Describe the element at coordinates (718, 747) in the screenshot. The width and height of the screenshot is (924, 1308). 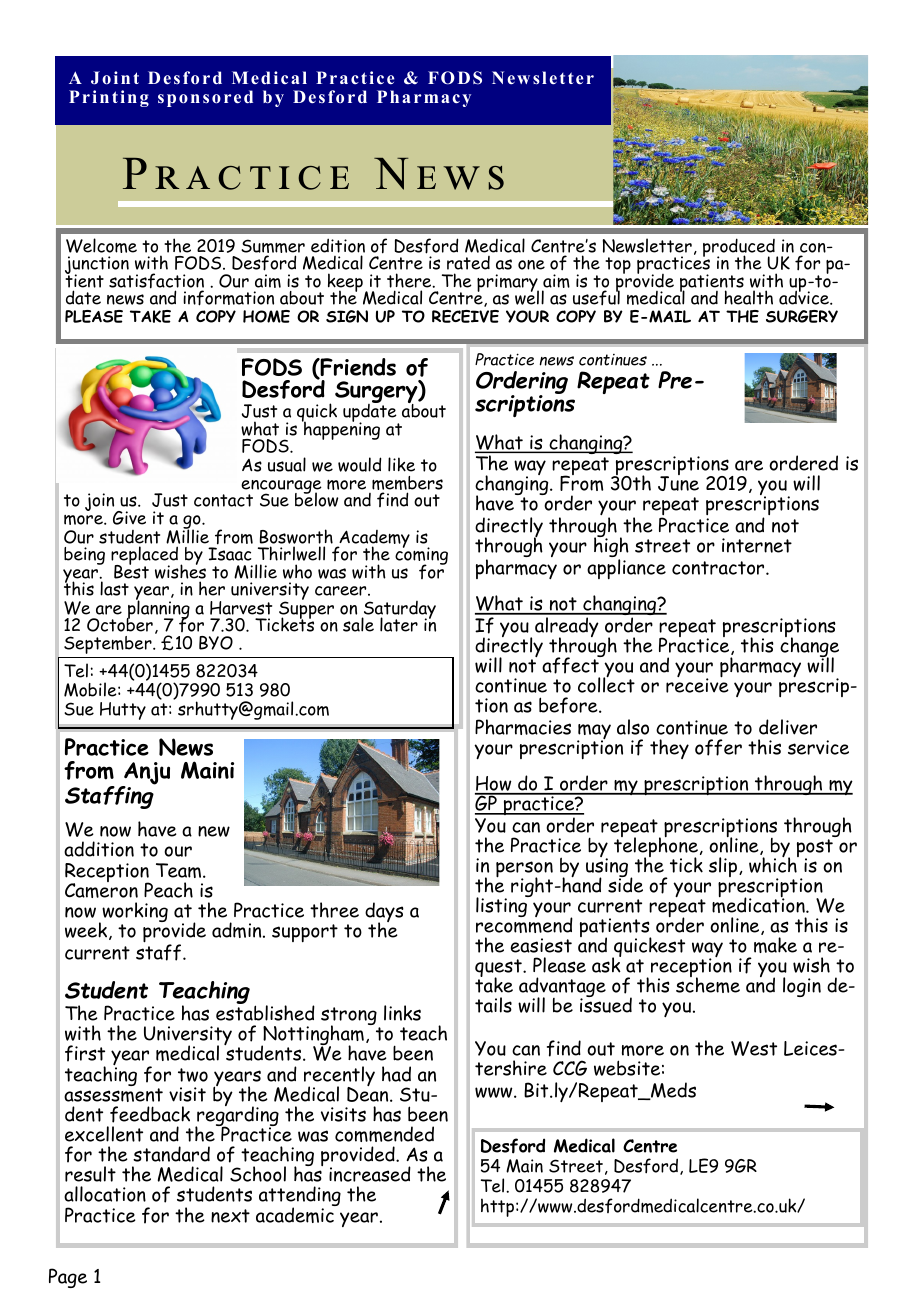
I see `offer` at that location.
